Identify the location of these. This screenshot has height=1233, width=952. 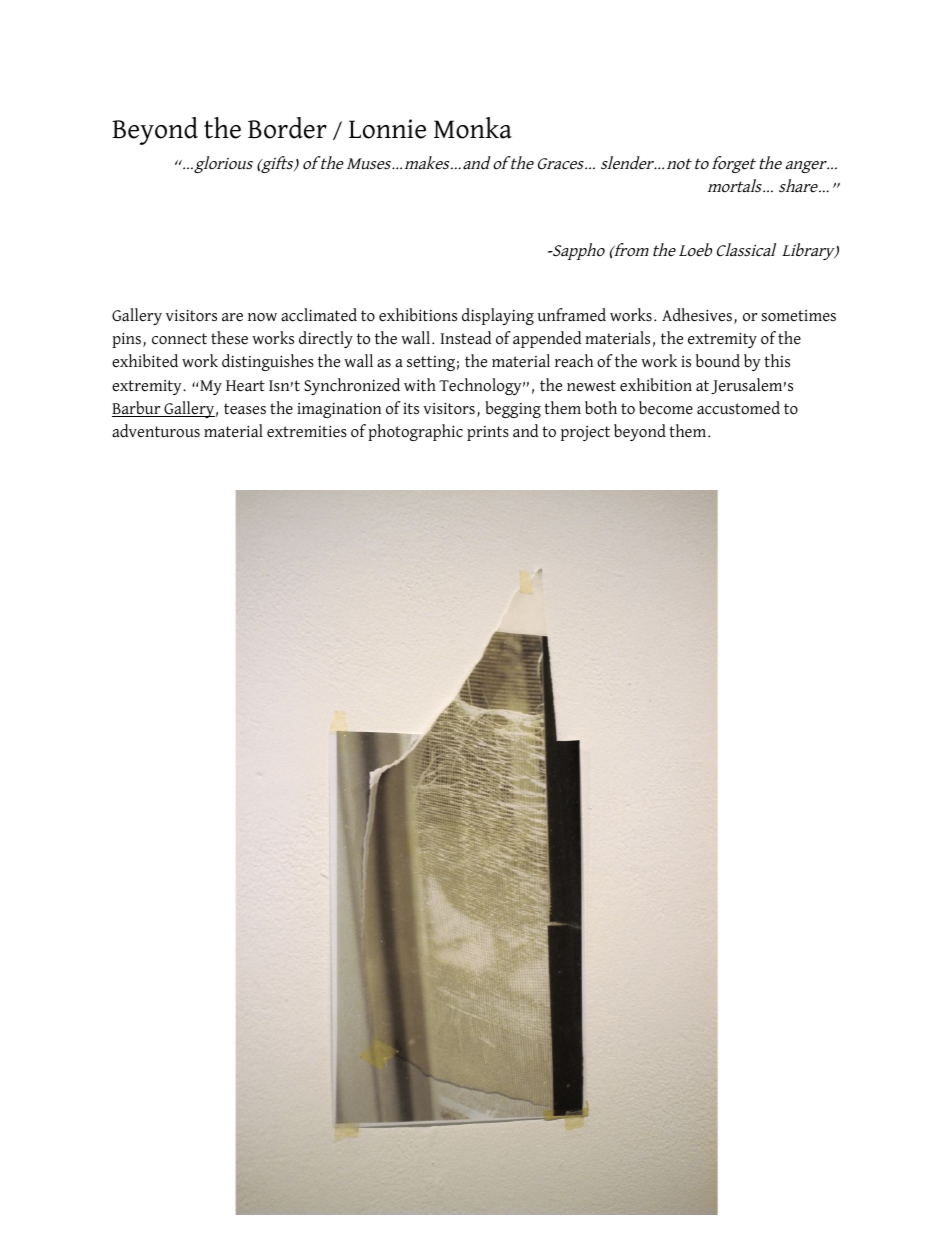
(229, 338).
